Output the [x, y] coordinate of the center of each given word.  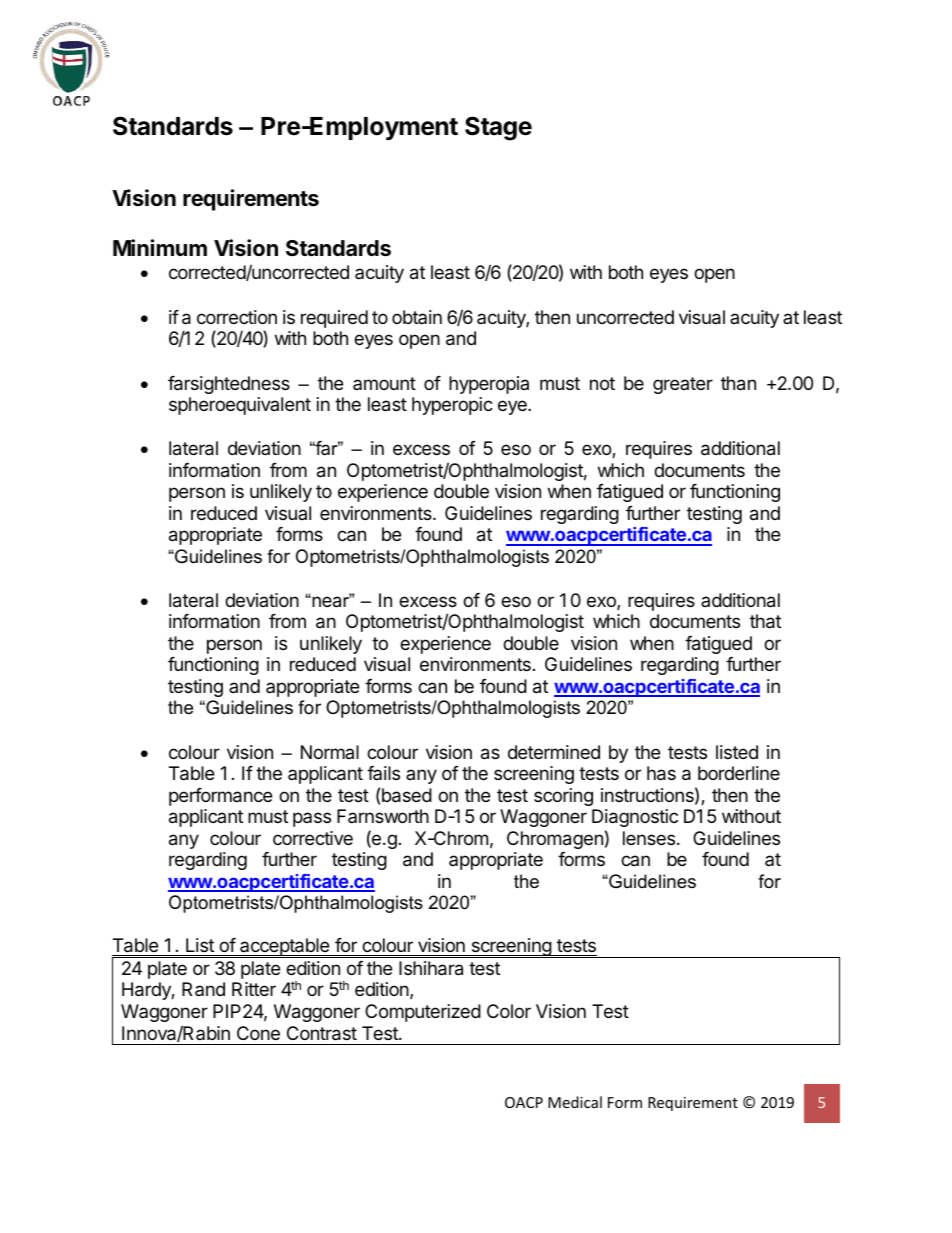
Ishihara [431, 968]
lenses [649, 838]
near [331, 601]
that [765, 621]
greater [683, 385]
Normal [330, 752]
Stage [498, 128]
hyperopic [452, 406]
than [738, 383]
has [661, 773]
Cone [258, 1033]
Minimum [160, 247]
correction [237, 317]
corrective [313, 838]
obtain [417, 317]
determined [554, 752]
